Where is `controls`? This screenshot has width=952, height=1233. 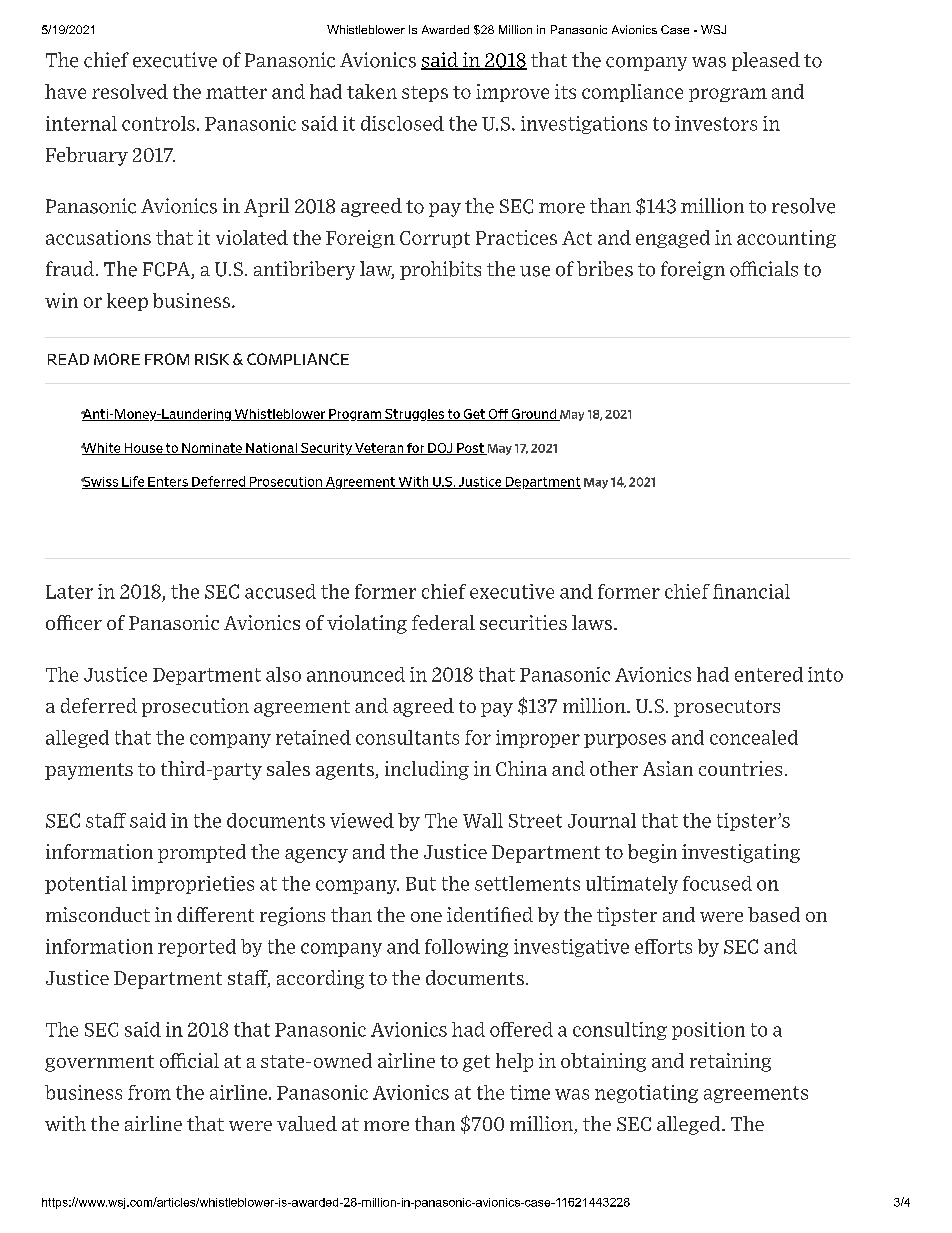
controls is located at coordinates (158, 123).
